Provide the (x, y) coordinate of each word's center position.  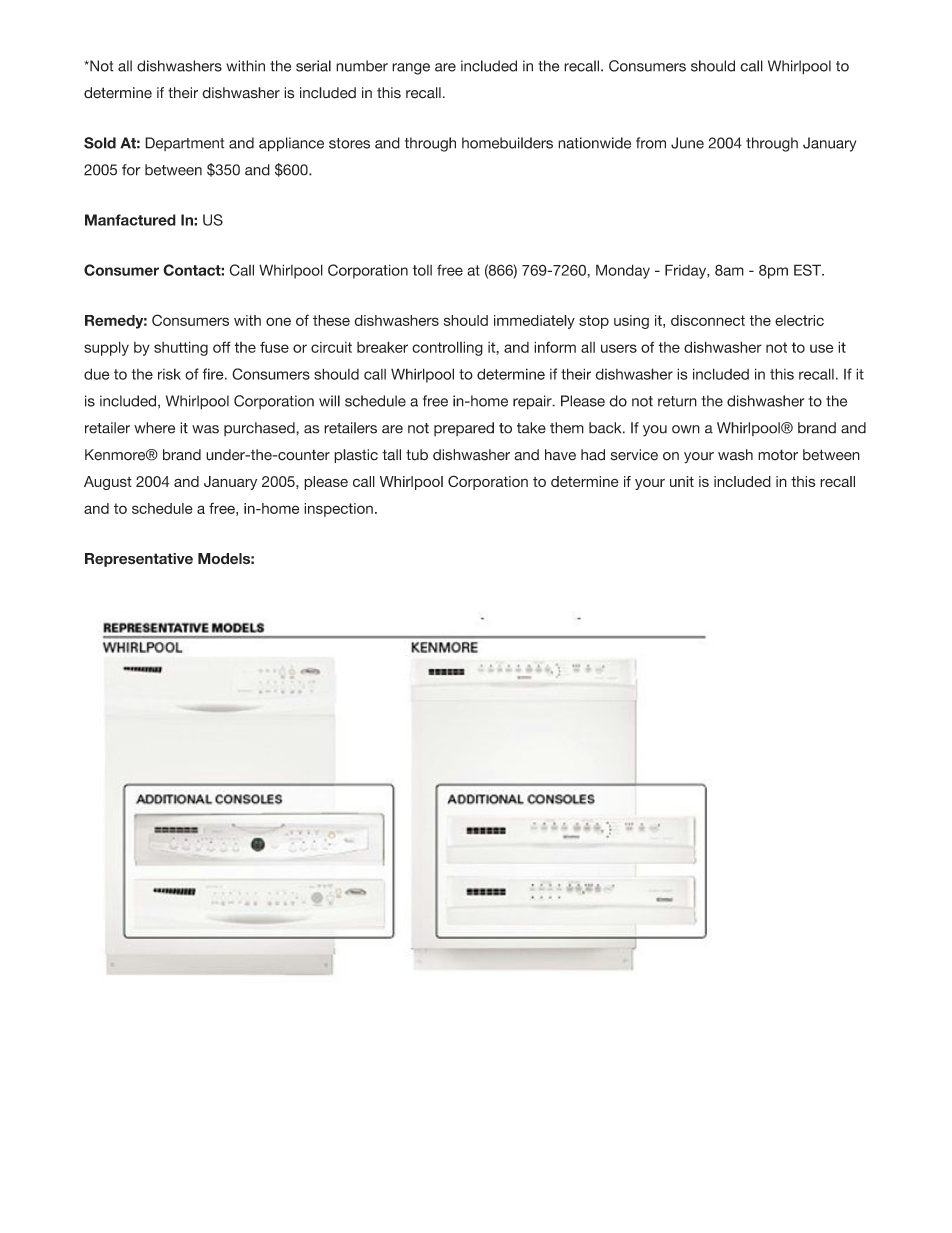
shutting (181, 348)
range (411, 69)
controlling (447, 348)
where (154, 428)
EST (808, 270)
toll (422, 270)
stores (349, 143)
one (278, 321)
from (651, 143)
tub (417, 455)
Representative (139, 560)
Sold (100, 143)
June (687, 143)
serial (313, 66)
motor (778, 455)
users (619, 348)
